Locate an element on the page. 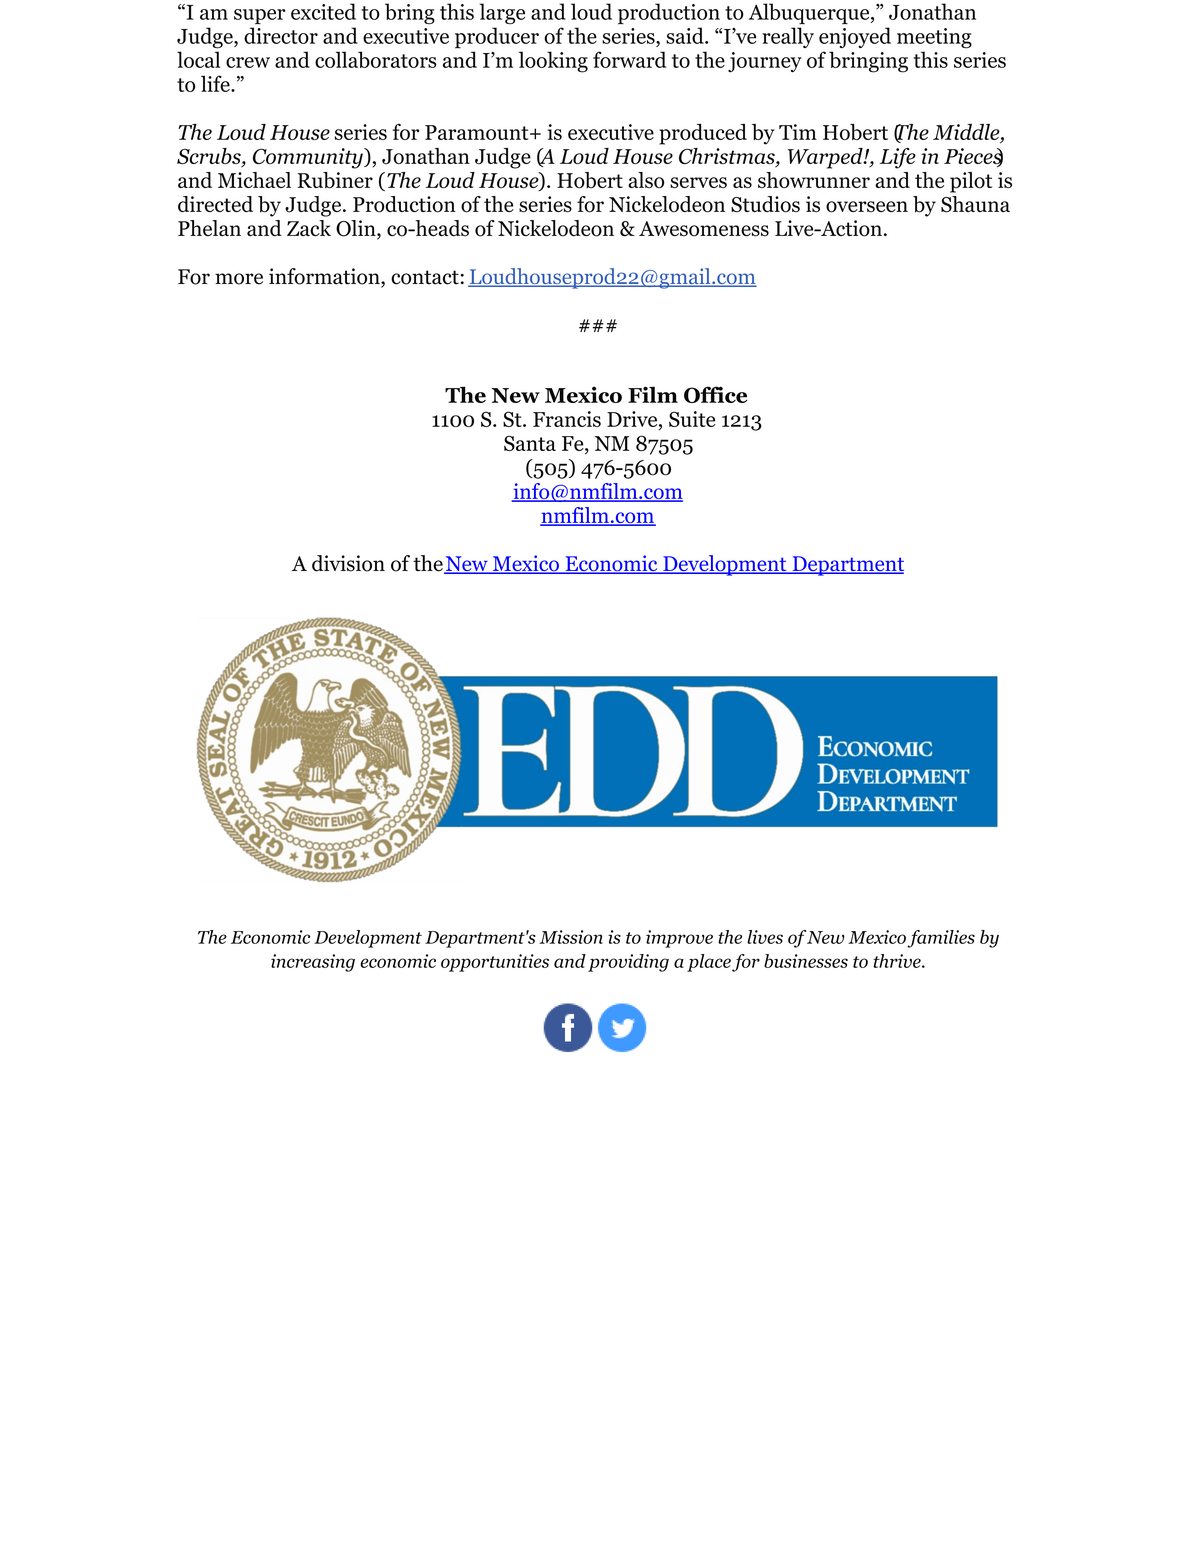 The height and width of the image is (1549, 1197). director is located at coordinates (281, 35).
